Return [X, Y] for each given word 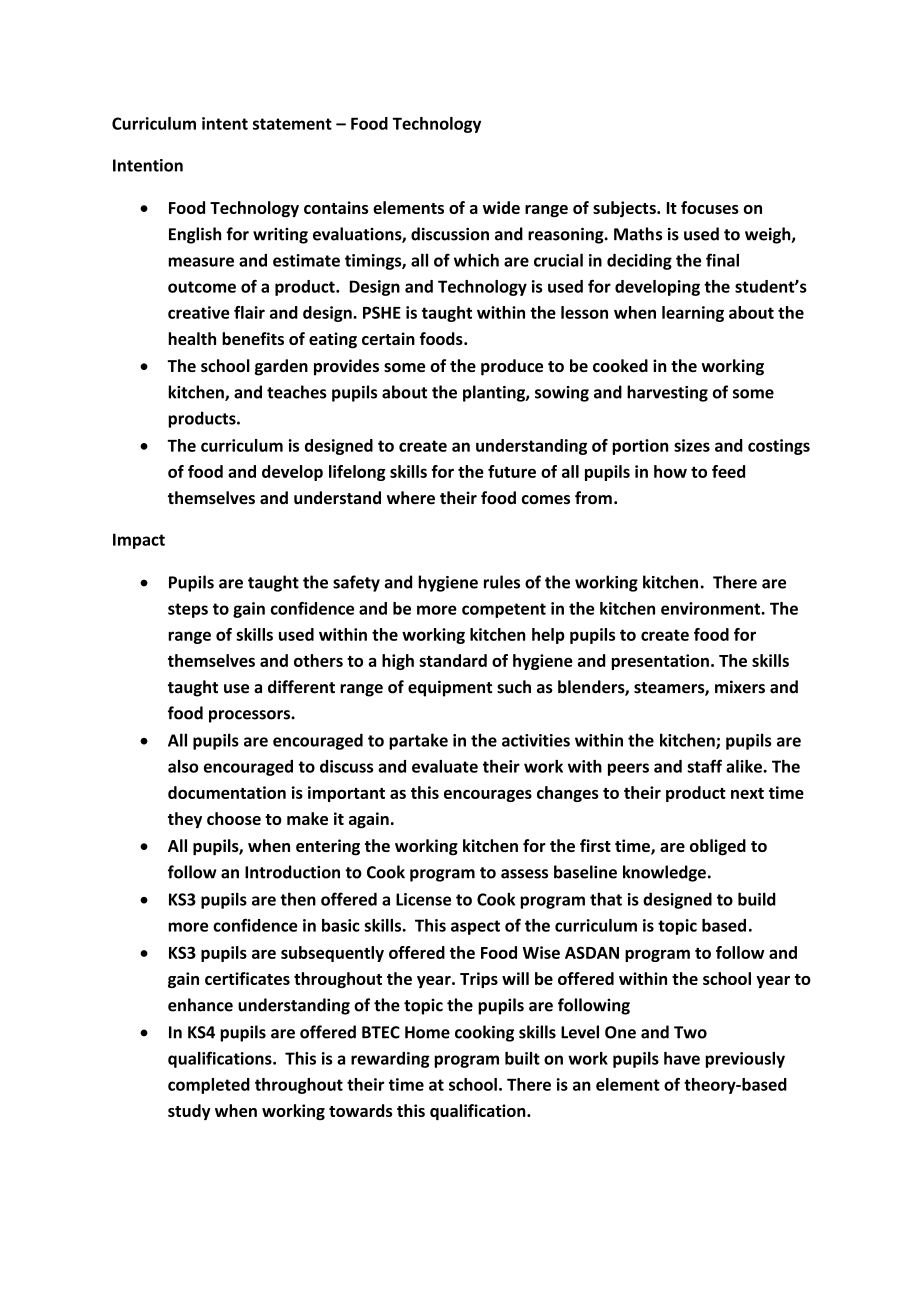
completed [209, 1086]
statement [292, 124]
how [670, 471]
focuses [710, 207]
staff [704, 766]
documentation [227, 792]
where [411, 498]
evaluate [445, 766]
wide [501, 207]
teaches [297, 392]
